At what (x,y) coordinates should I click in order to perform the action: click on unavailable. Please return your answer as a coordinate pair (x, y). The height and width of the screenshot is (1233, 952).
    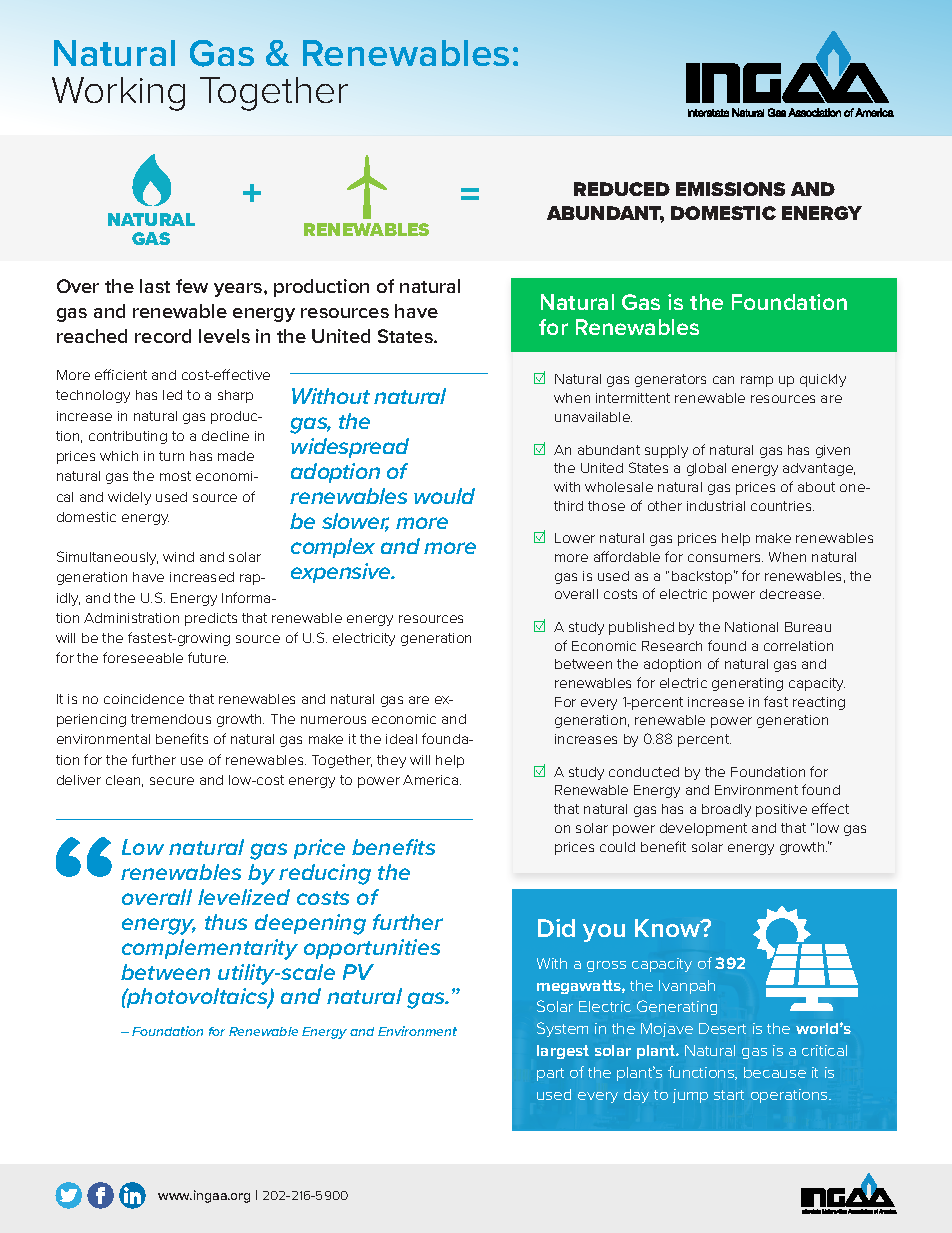
    Looking at the image, I should click on (593, 417).
